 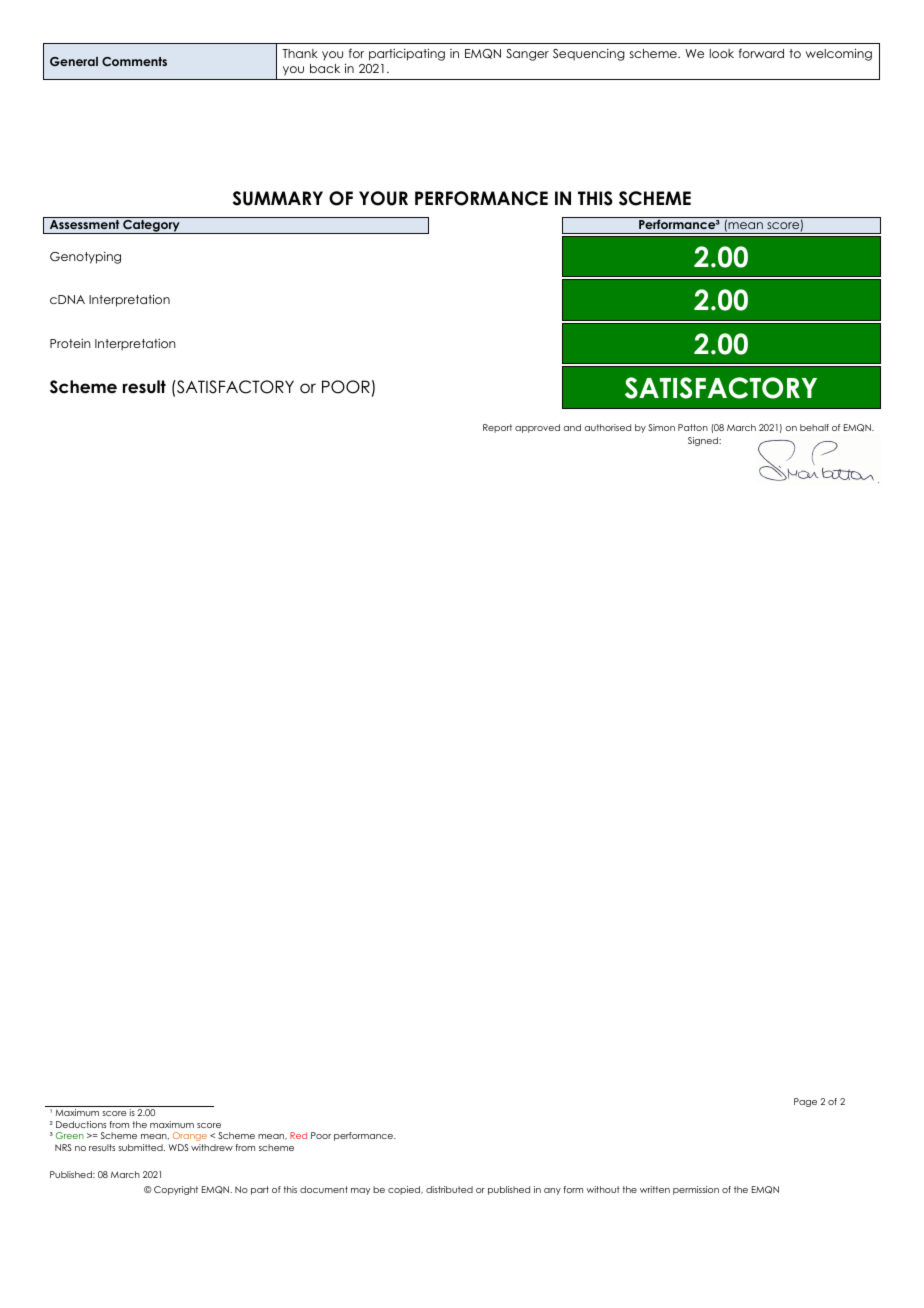 I want to click on Signed, so click(x=704, y=441).
